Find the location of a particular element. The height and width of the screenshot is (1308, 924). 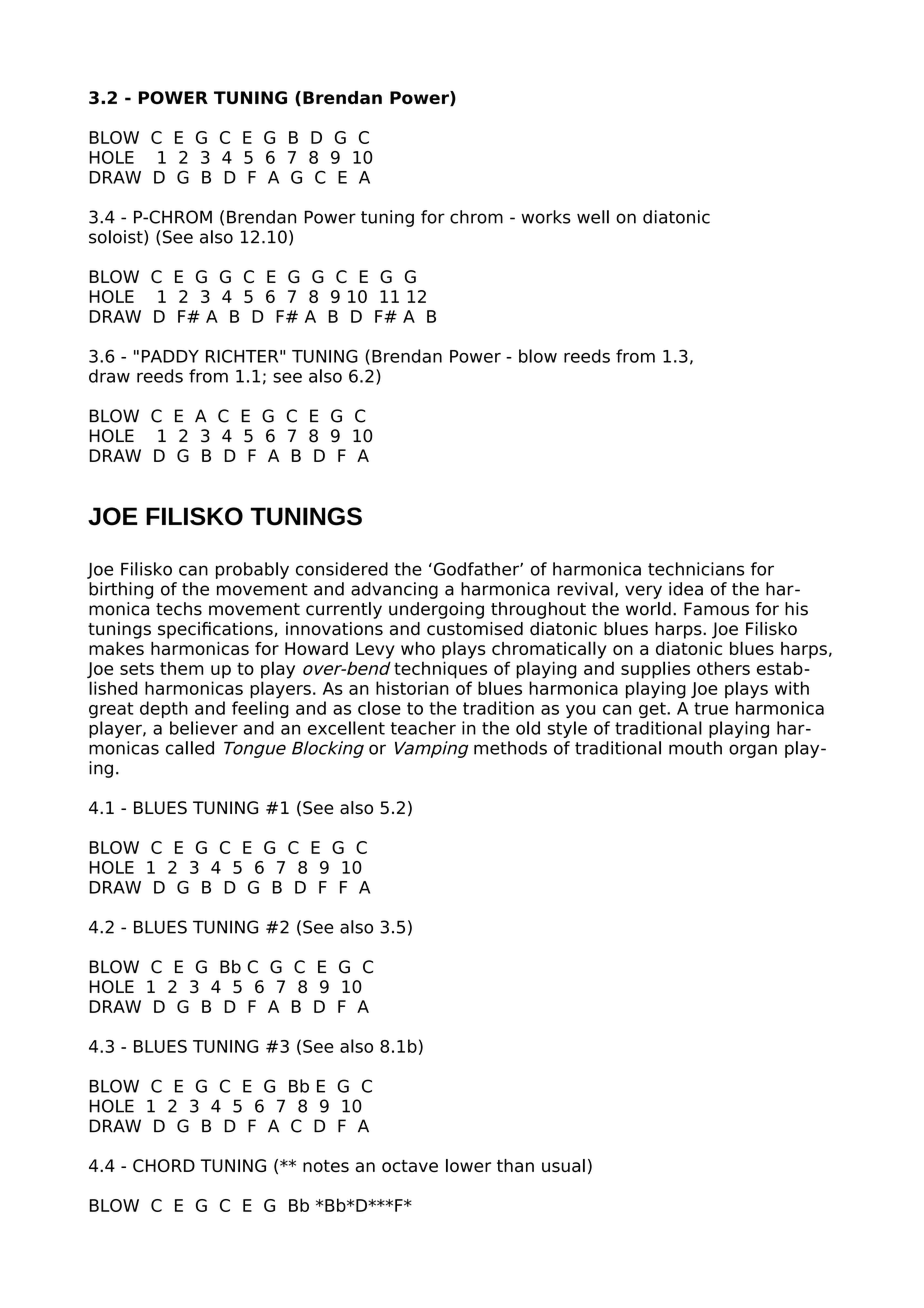

probably is located at coordinates (252, 570).
